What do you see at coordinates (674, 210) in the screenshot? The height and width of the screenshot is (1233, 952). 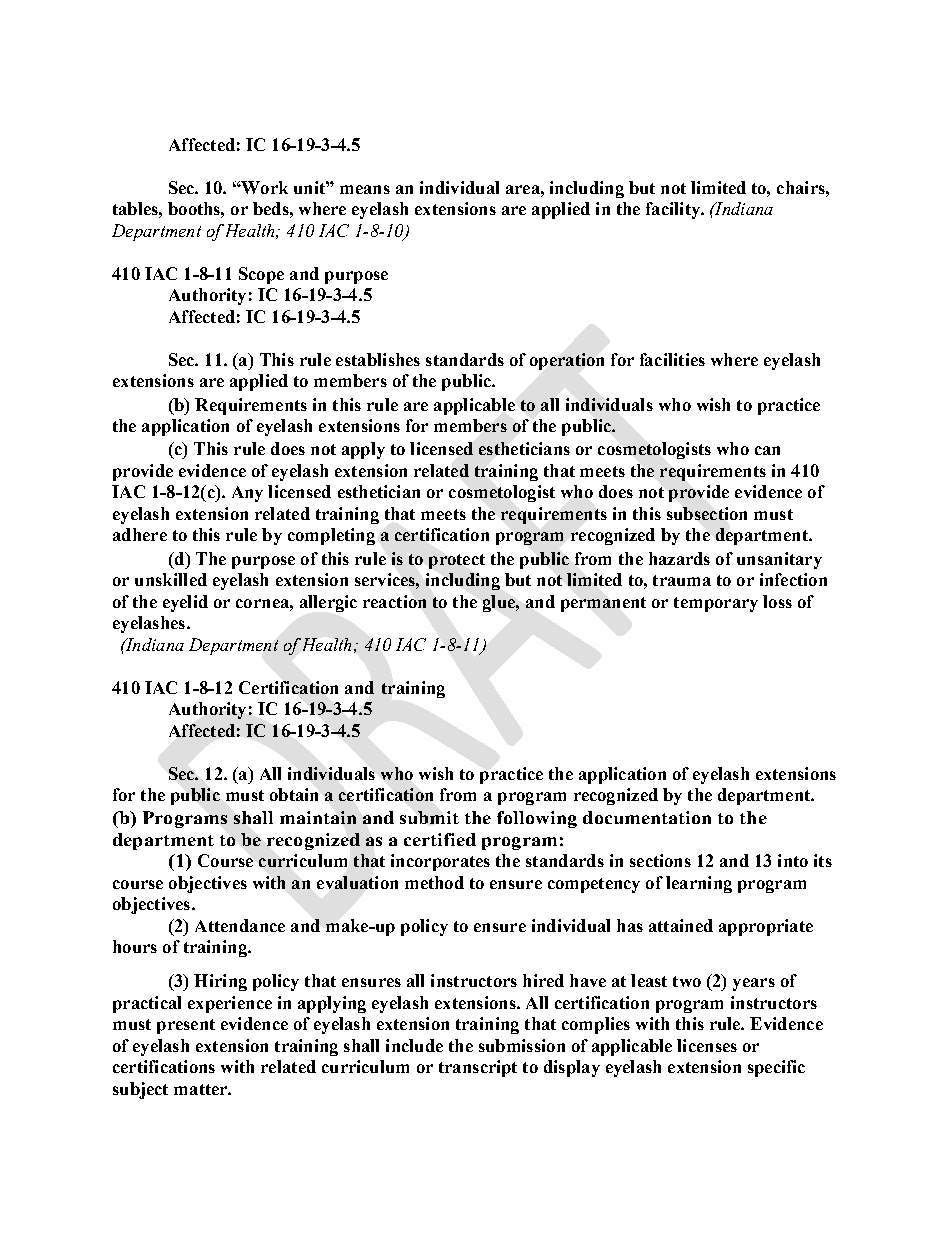 I see `facility` at bounding box center [674, 210].
